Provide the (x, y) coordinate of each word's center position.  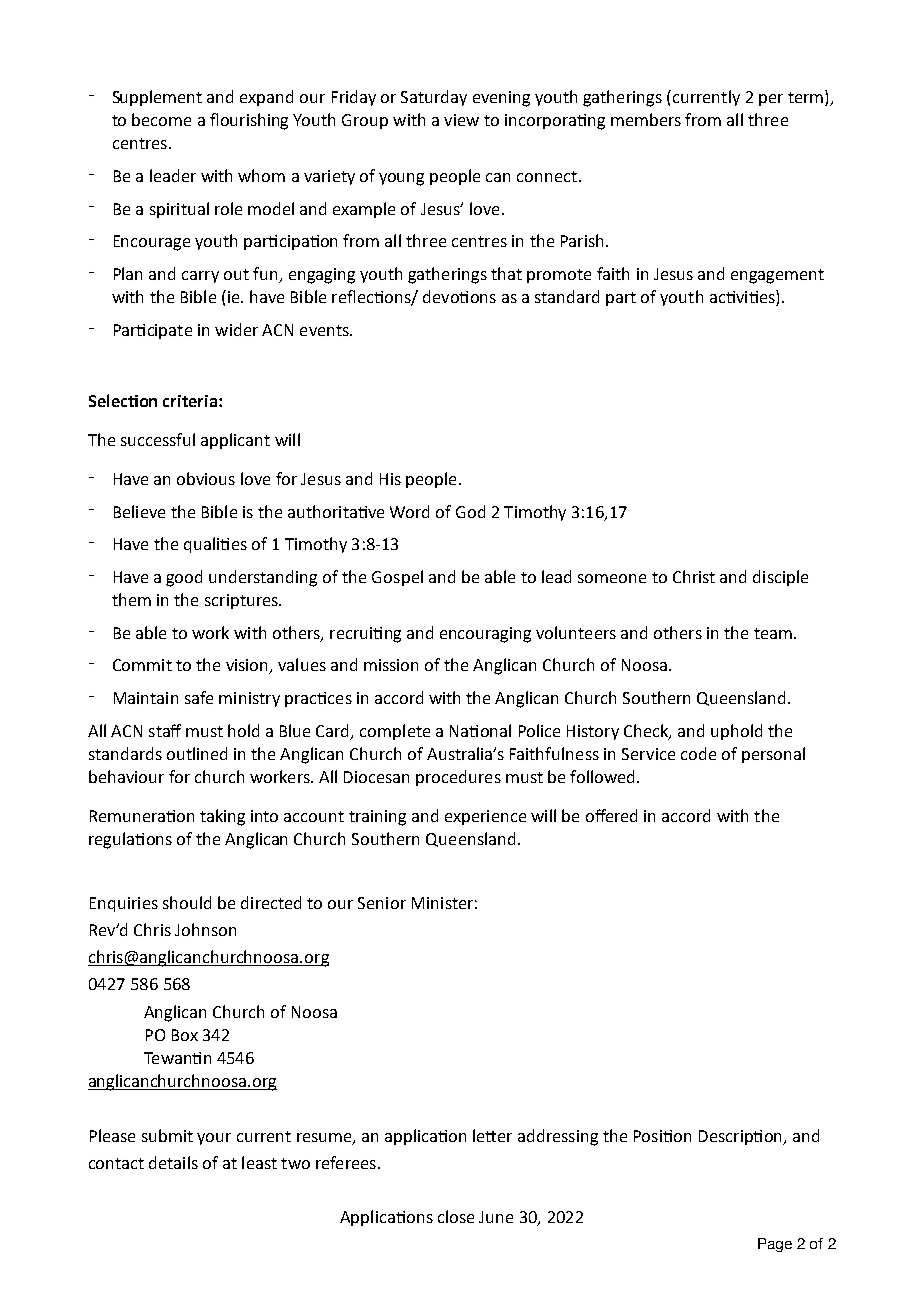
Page (775, 1245)
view (461, 120)
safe (199, 697)
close (456, 1216)
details (173, 1162)
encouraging (485, 635)
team (773, 633)
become (161, 119)
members (646, 119)
